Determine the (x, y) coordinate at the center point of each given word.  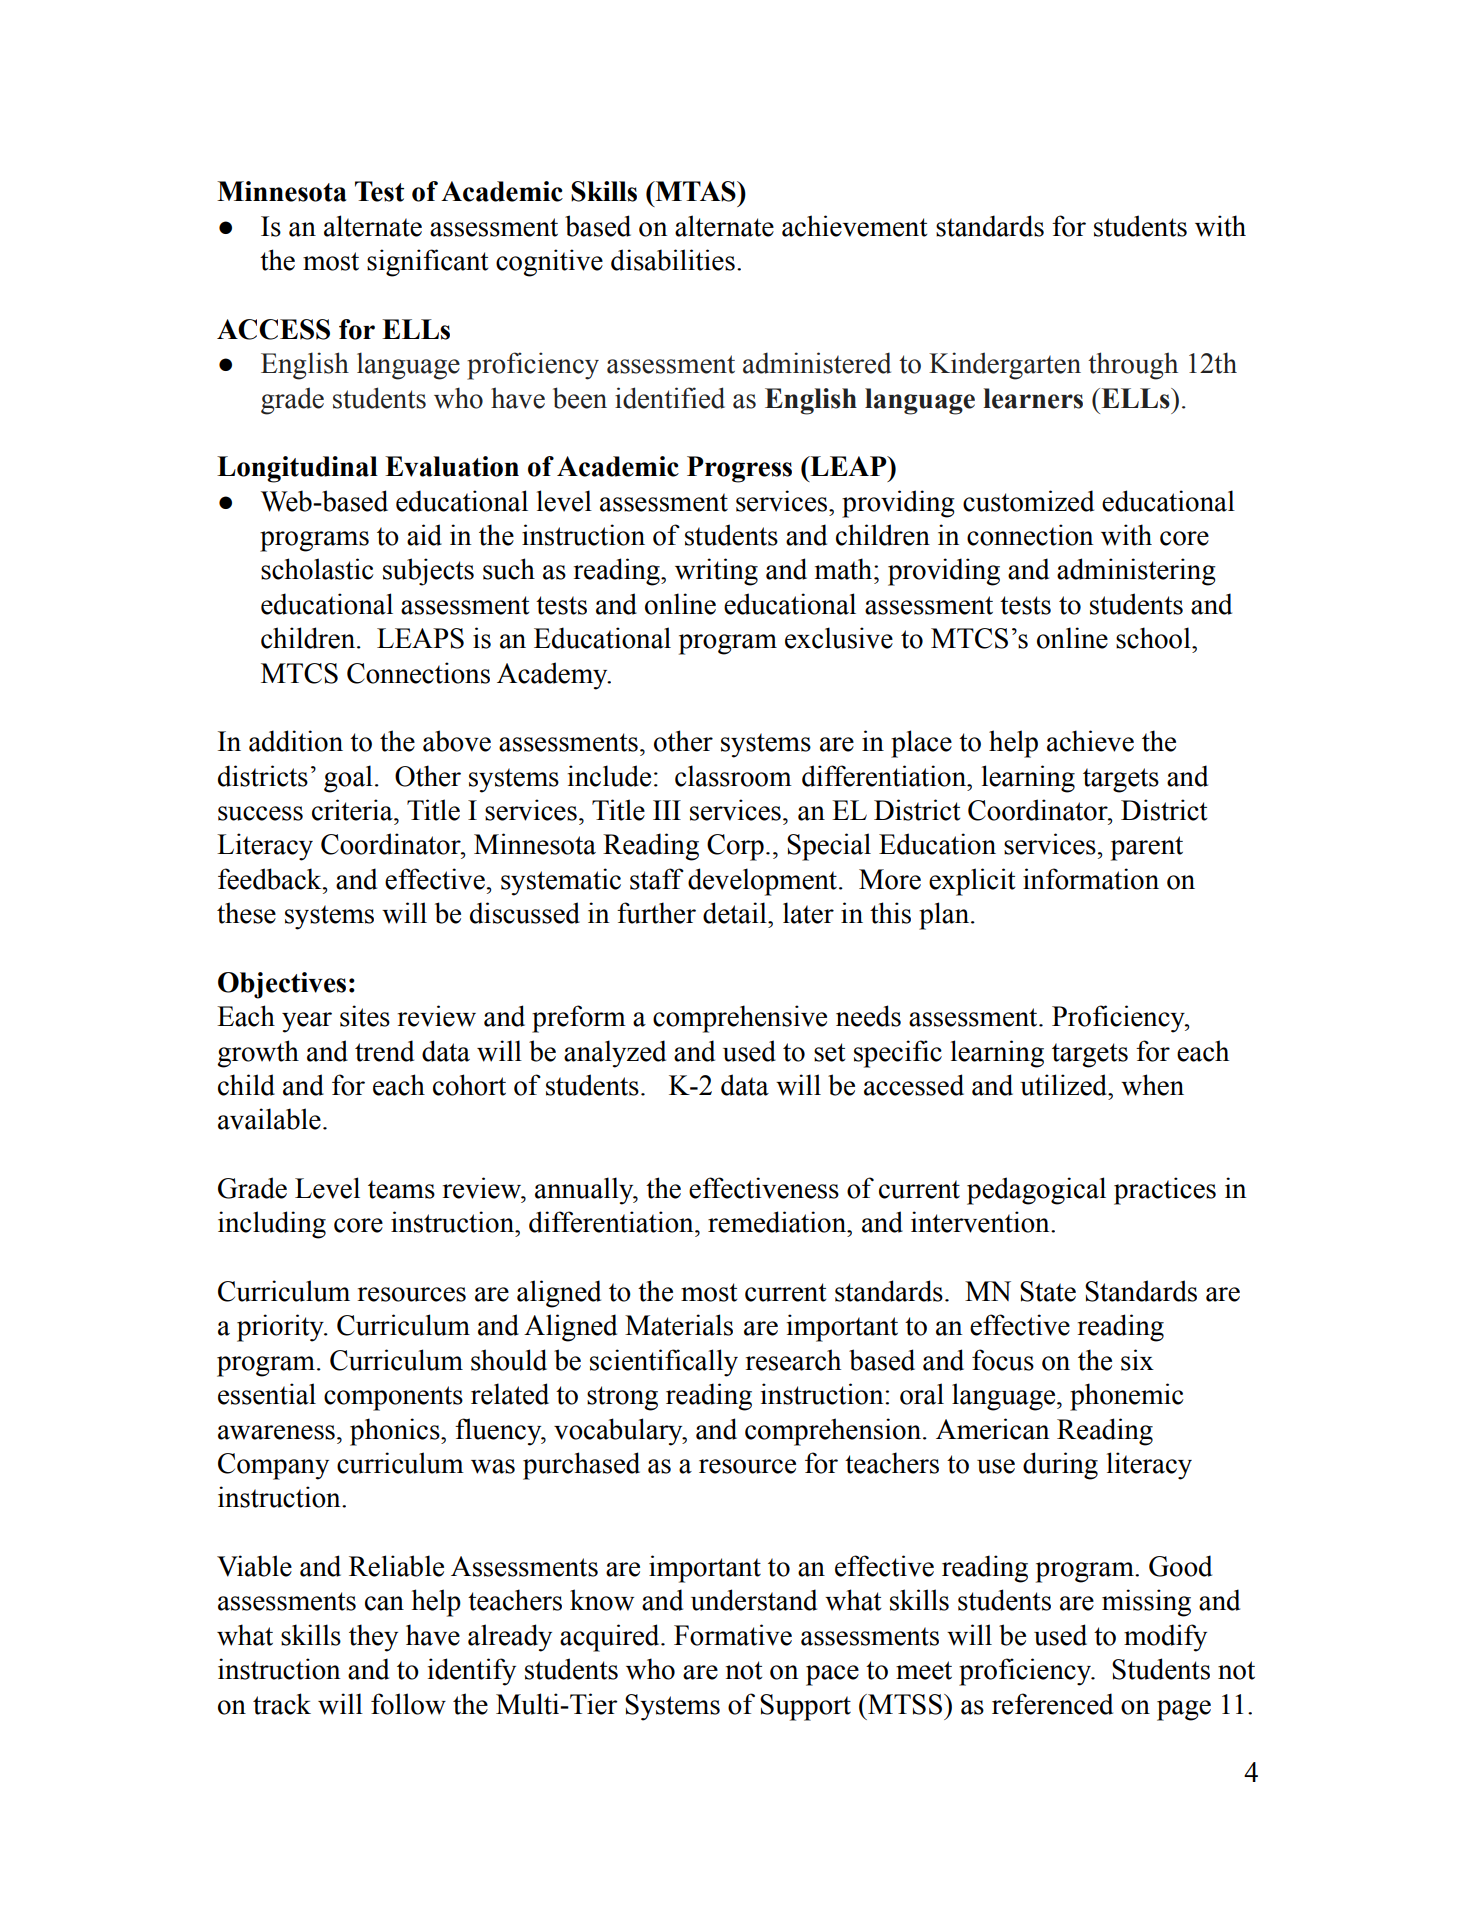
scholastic (317, 569)
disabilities (673, 260)
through (1133, 366)
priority (281, 1328)
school (1154, 638)
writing (716, 572)
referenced (1052, 1704)
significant (428, 263)
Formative (733, 1635)
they (373, 1638)
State (1048, 1291)
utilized (1065, 1085)
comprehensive (740, 1019)
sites (365, 1016)
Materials (679, 1325)
